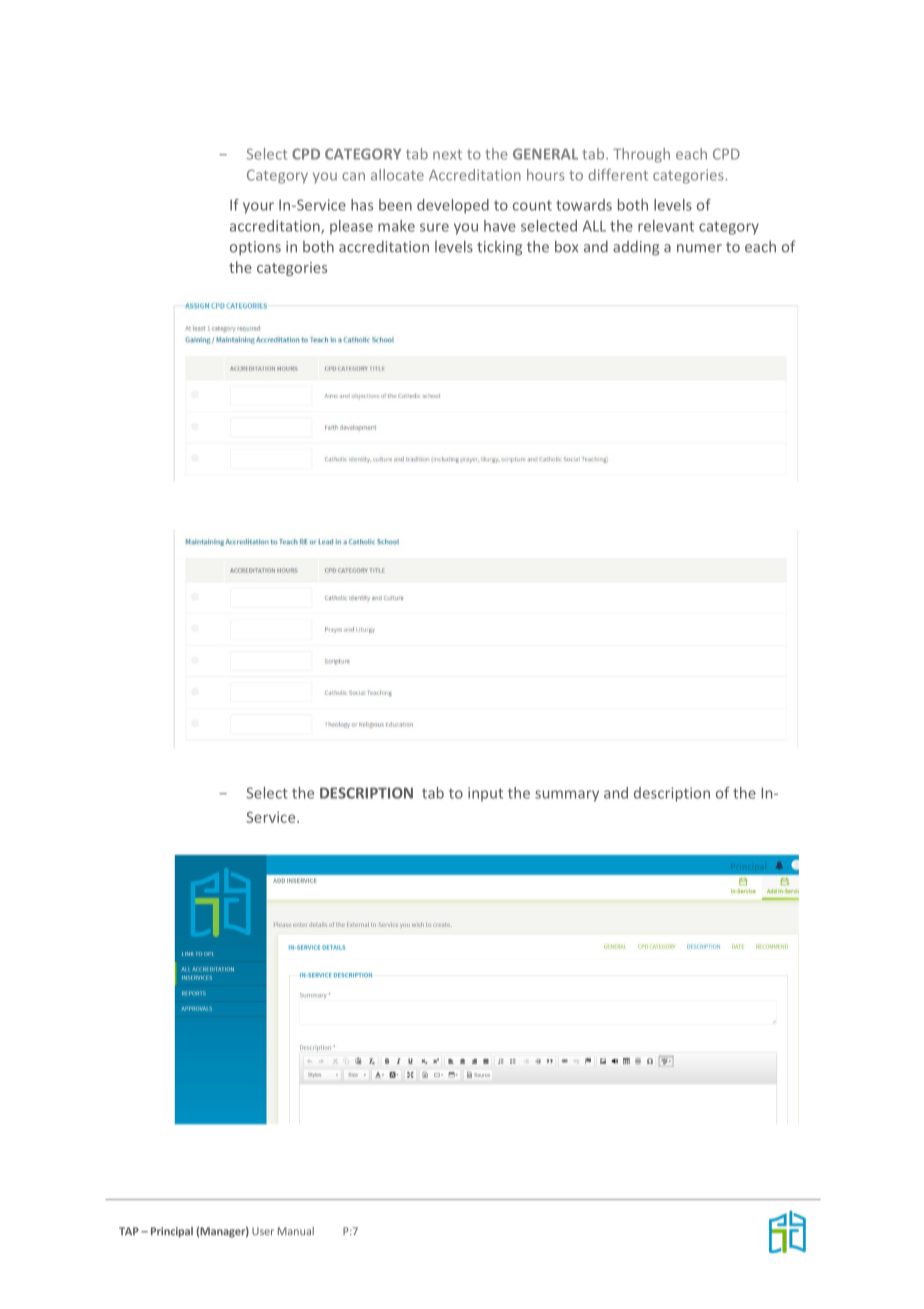 Image resolution: width=924 pixels, height=1309 pixels. I want to click on different, so click(618, 175).
